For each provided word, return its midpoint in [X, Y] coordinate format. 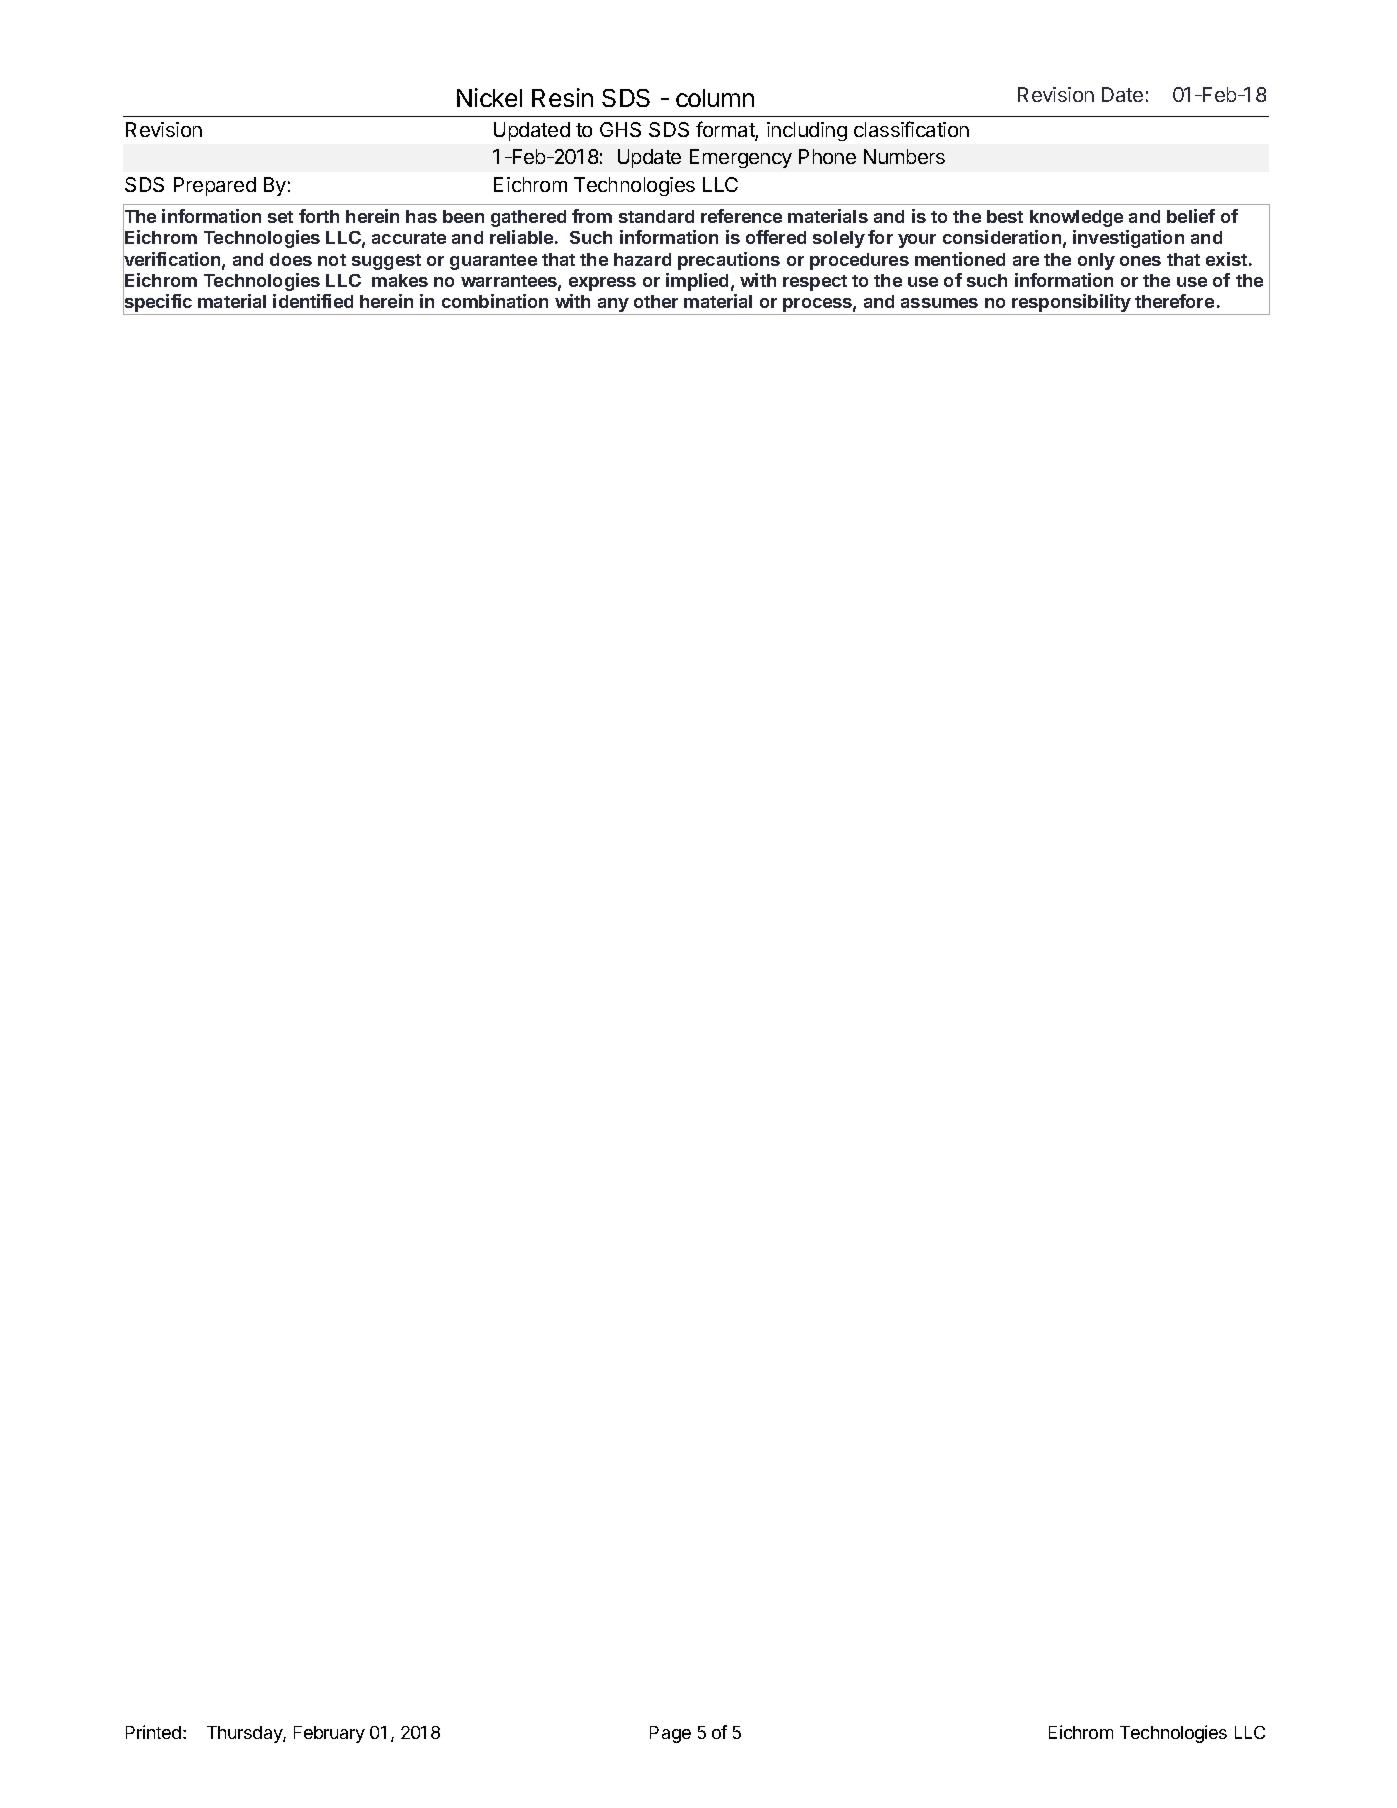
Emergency [741, 158]
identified [313, 301]
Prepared [215, 186]
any [613, 306]
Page [670, 1734]
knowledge [1076, 218]
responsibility [1071, 304]
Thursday [245, 1734]
